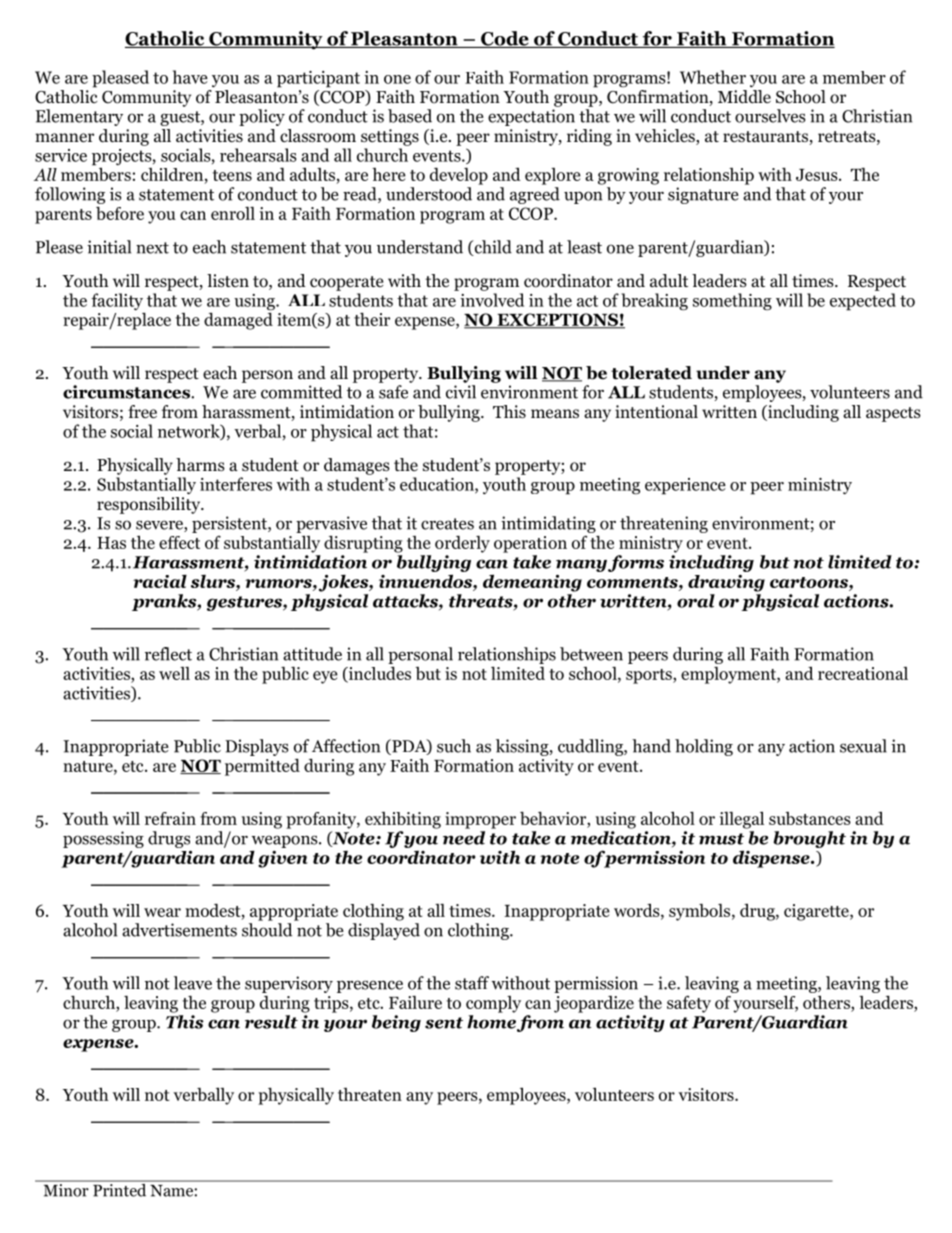  I want to click on civil, so click(461, 392).
